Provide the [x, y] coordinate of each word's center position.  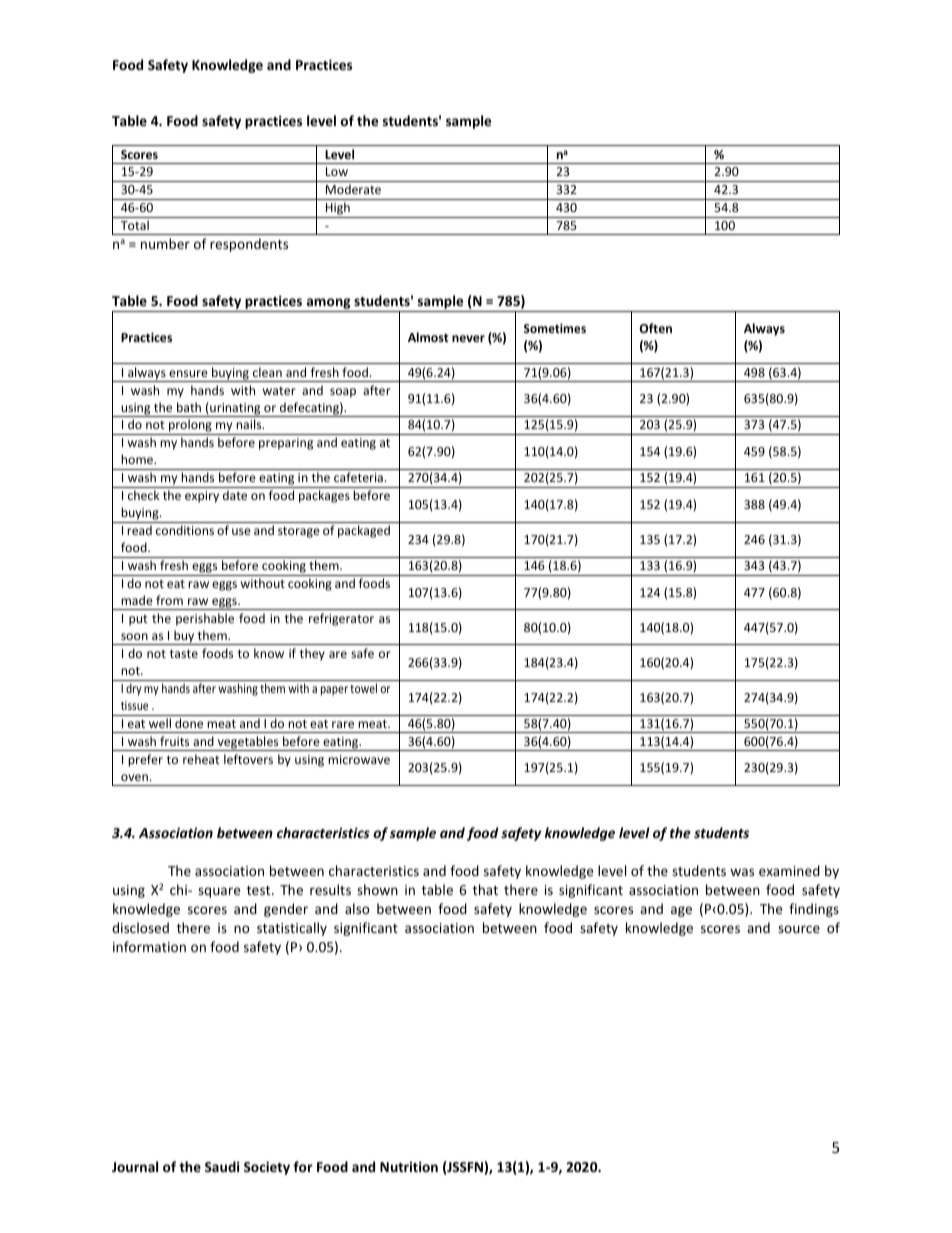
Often [656, 328]
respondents [249, 245]
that [485, 889]
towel [363, 688]
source [799, 929]
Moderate [353, 189]
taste [184, 654]
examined [789, 870]
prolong [190, 427]
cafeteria [358, 477]
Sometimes [555, 328]
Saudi [222, 1166]
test [260, 890]
